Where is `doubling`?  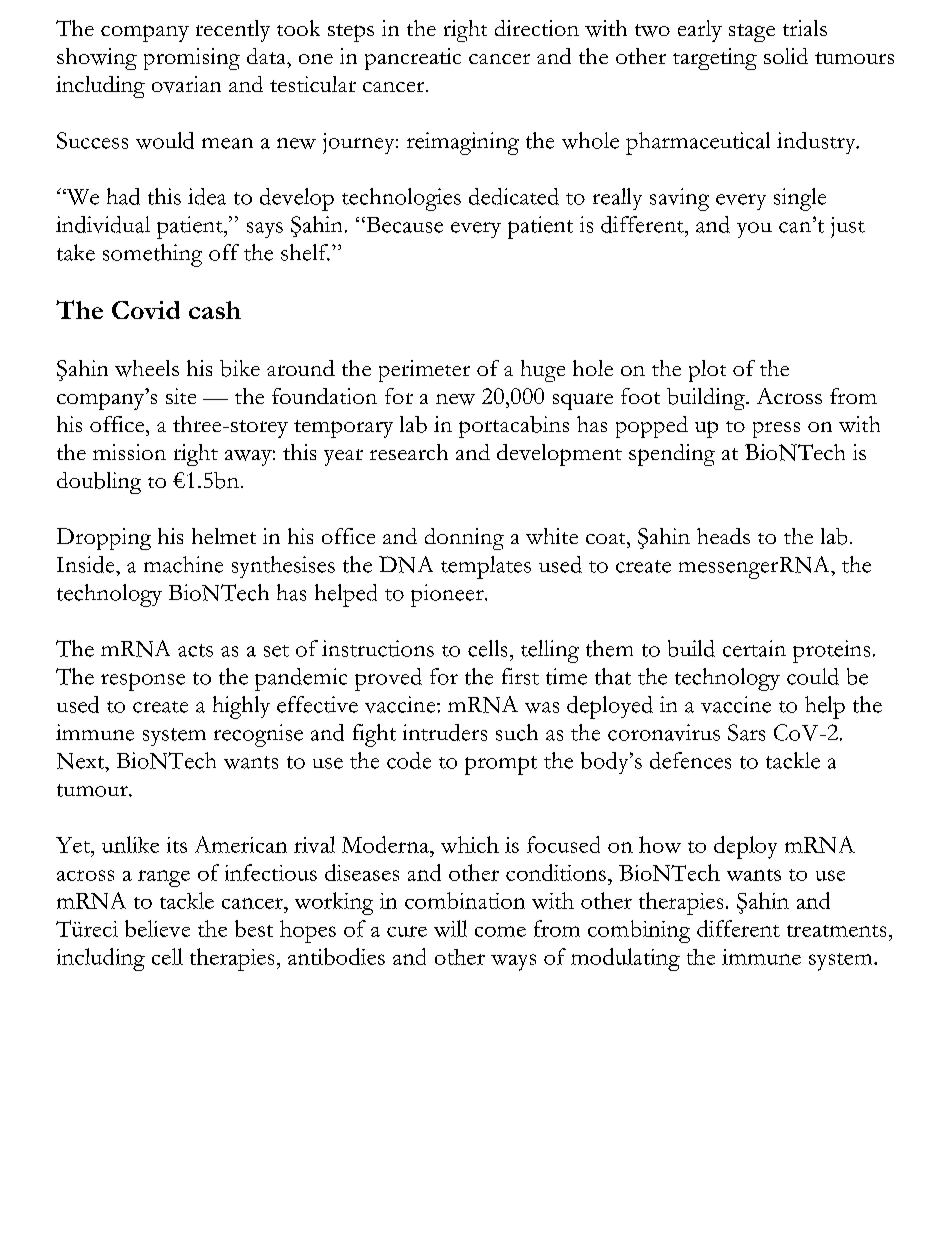
doubling is located at coordinates (99, 483).
